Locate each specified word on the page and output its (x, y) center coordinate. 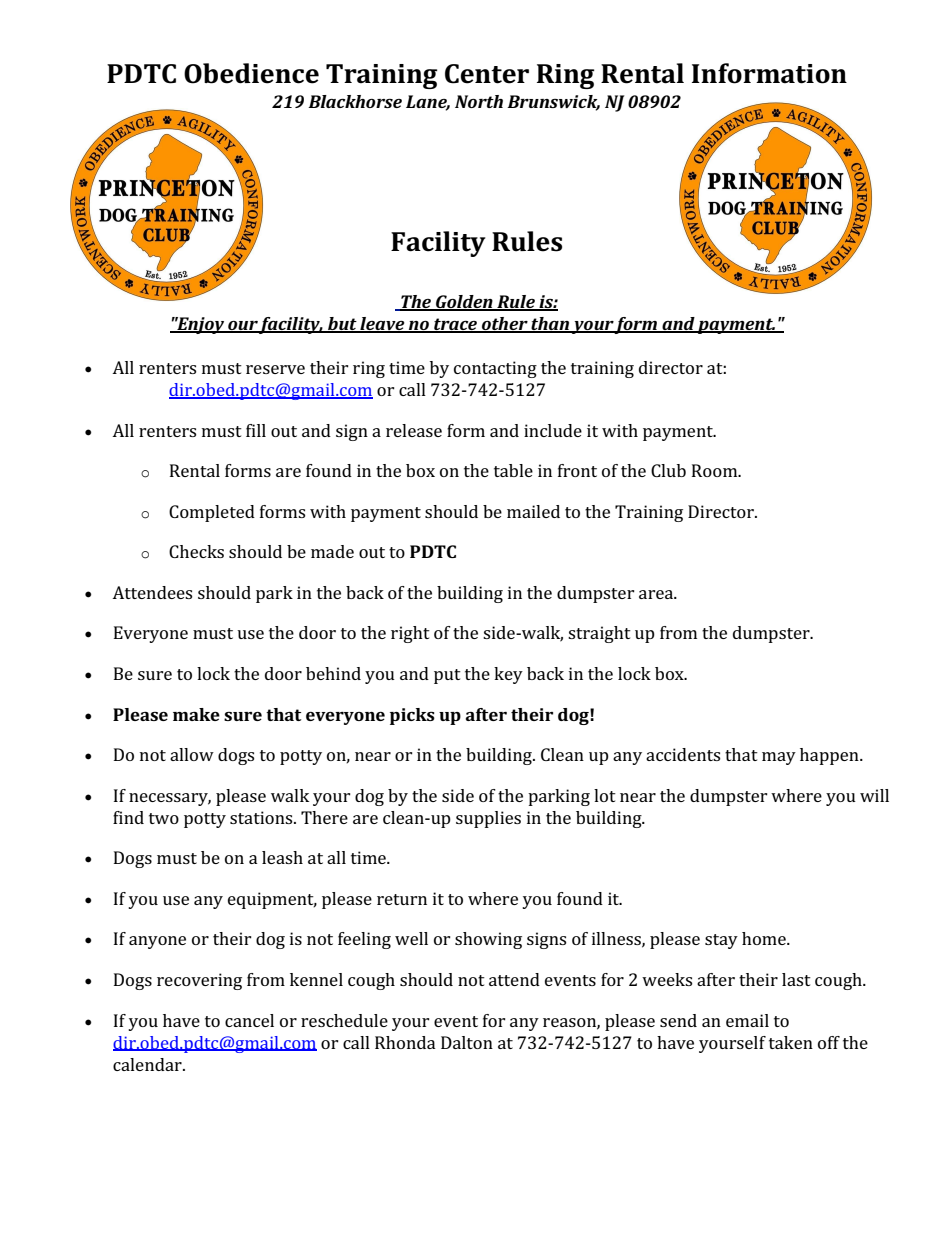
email (747, 1020)
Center (487, 74)
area (657, 594)
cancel (249, 1020)
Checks (196, 551)
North (479, 101)
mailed (533, 511)
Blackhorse (355, 101)
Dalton (467, 1042)
